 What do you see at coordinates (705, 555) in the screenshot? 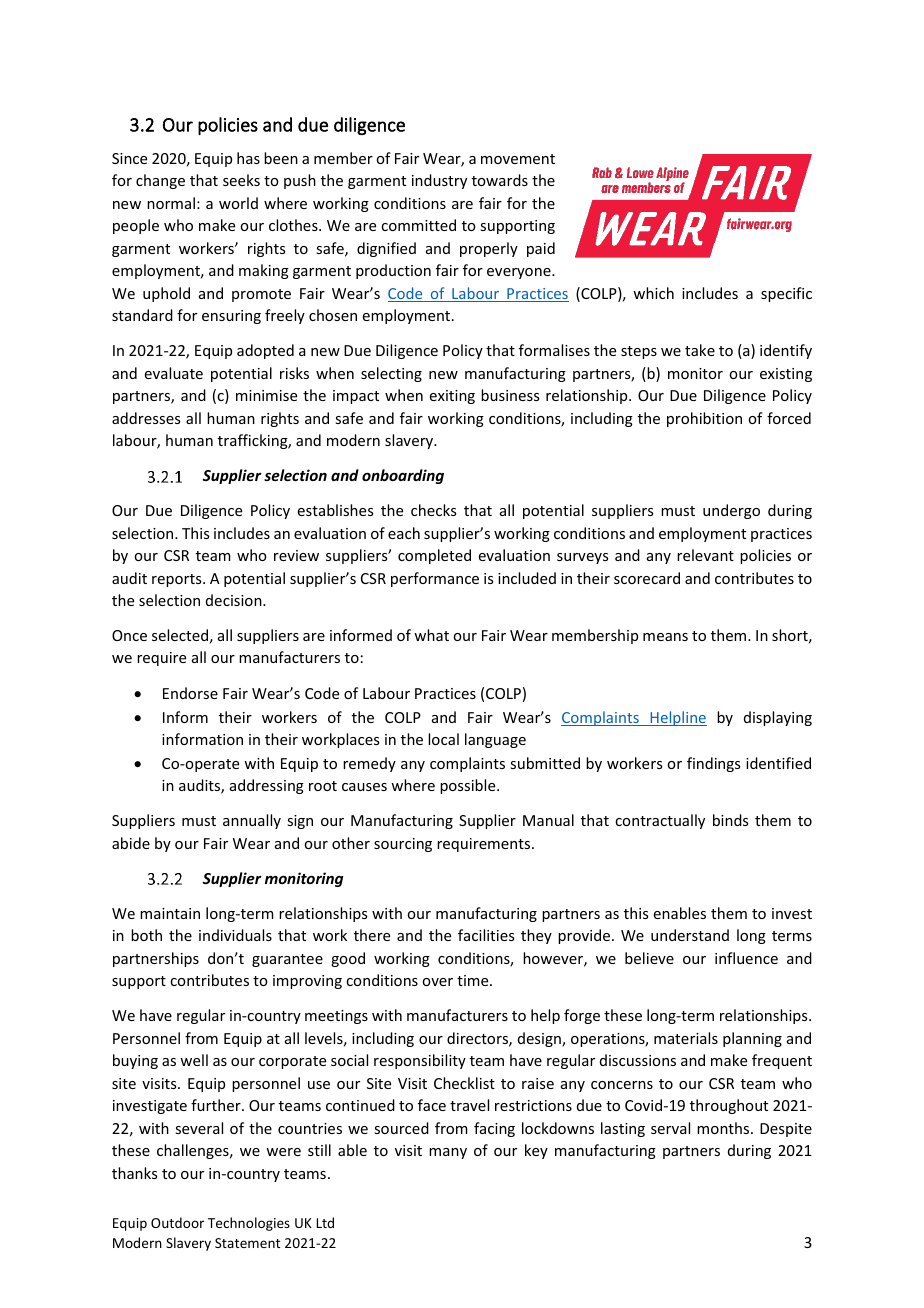
I see `relevant` at bounding box center [705, 555].
